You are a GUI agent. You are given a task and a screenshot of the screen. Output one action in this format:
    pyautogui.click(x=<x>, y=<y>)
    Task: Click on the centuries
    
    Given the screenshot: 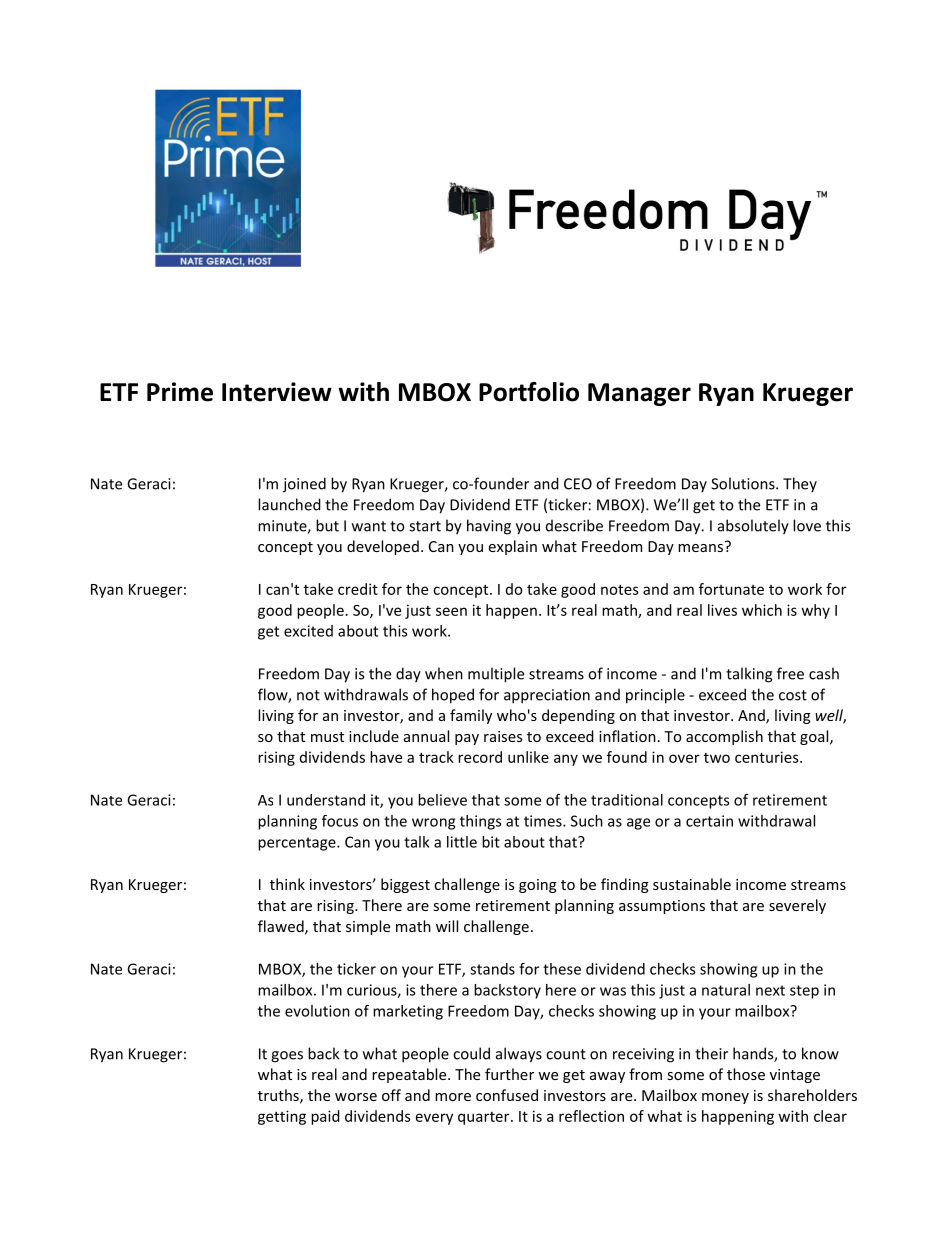 What is the action you would take?
    pyautogui.click(x=768, y=757)
